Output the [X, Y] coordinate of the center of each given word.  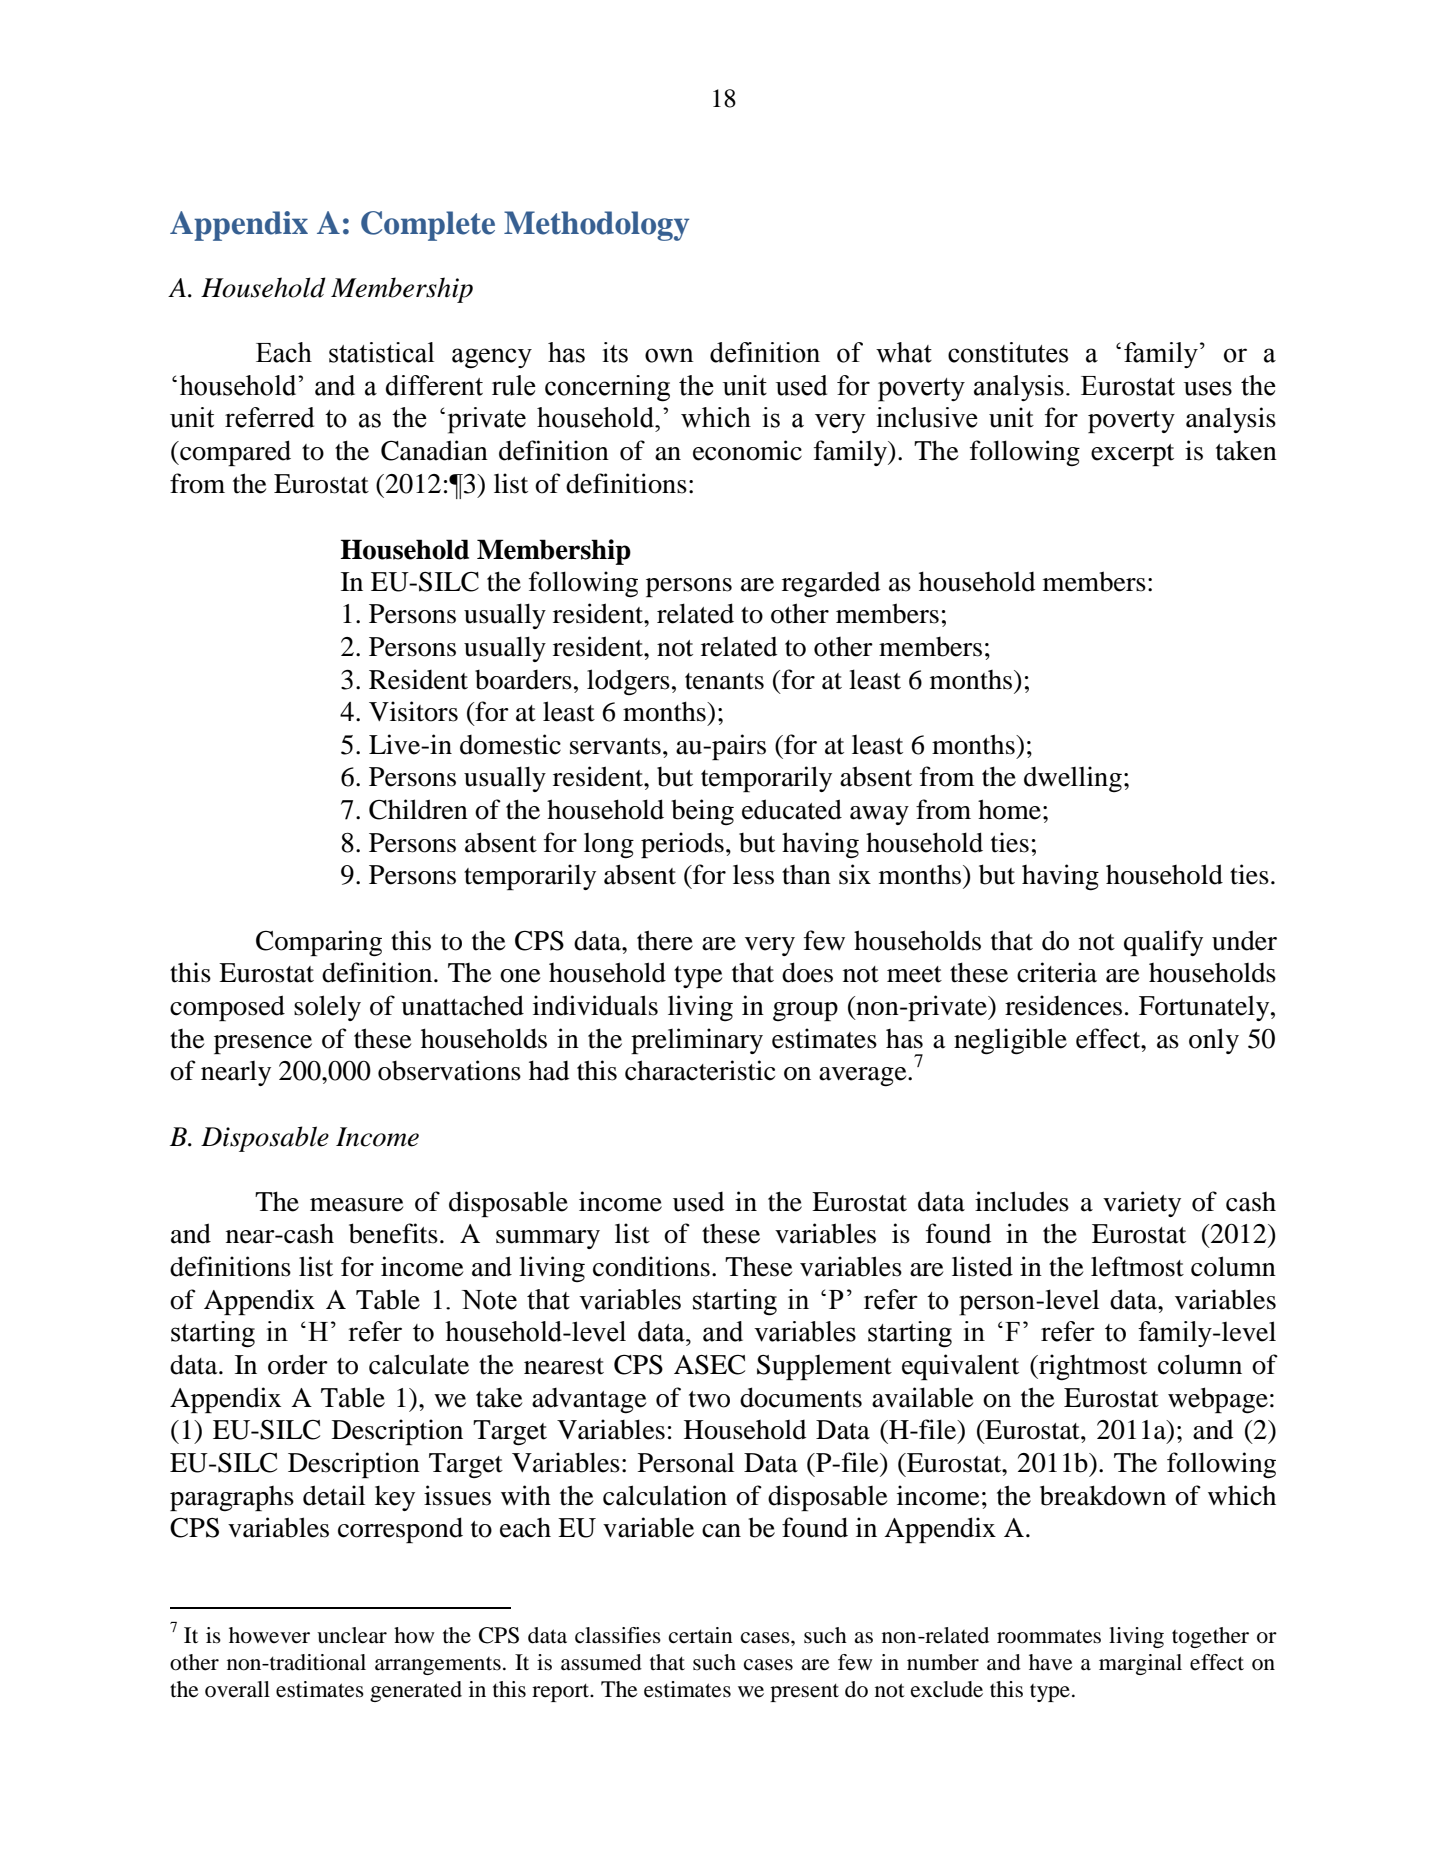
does [807, 972]
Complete [428, 226]
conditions [651, 1266]
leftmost [1137, 1266]
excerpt [1132, 455]
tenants [724, 681]
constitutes [1008, 352]
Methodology [597, 226]
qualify [1163, 943]
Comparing [319, 943]
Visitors [413, 711]
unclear [352, 1635]
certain [701, 1635]
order [298, 1364]
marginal [1140, 1664]
